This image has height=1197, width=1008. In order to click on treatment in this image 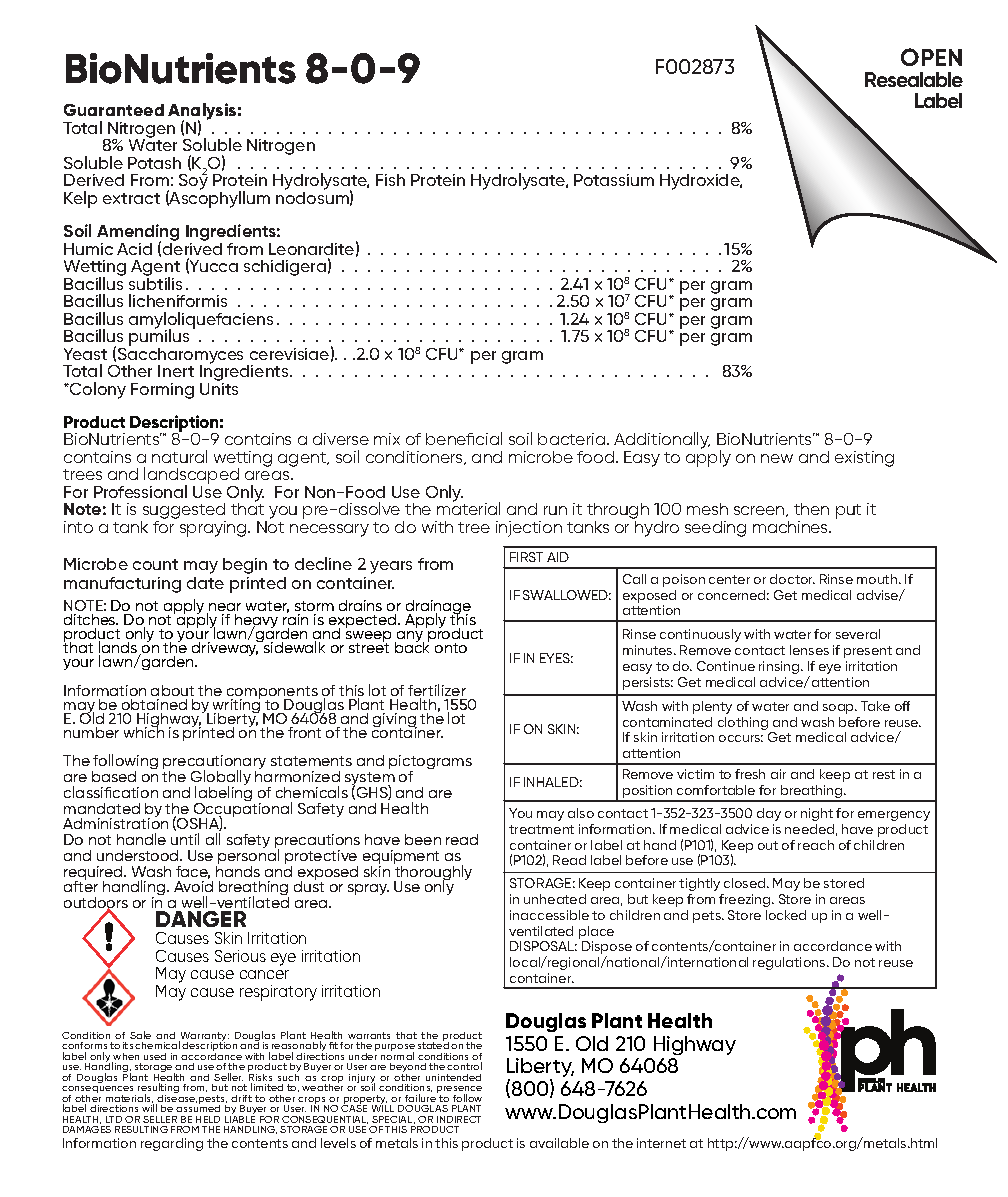, I will do `click(541, 829)`.
